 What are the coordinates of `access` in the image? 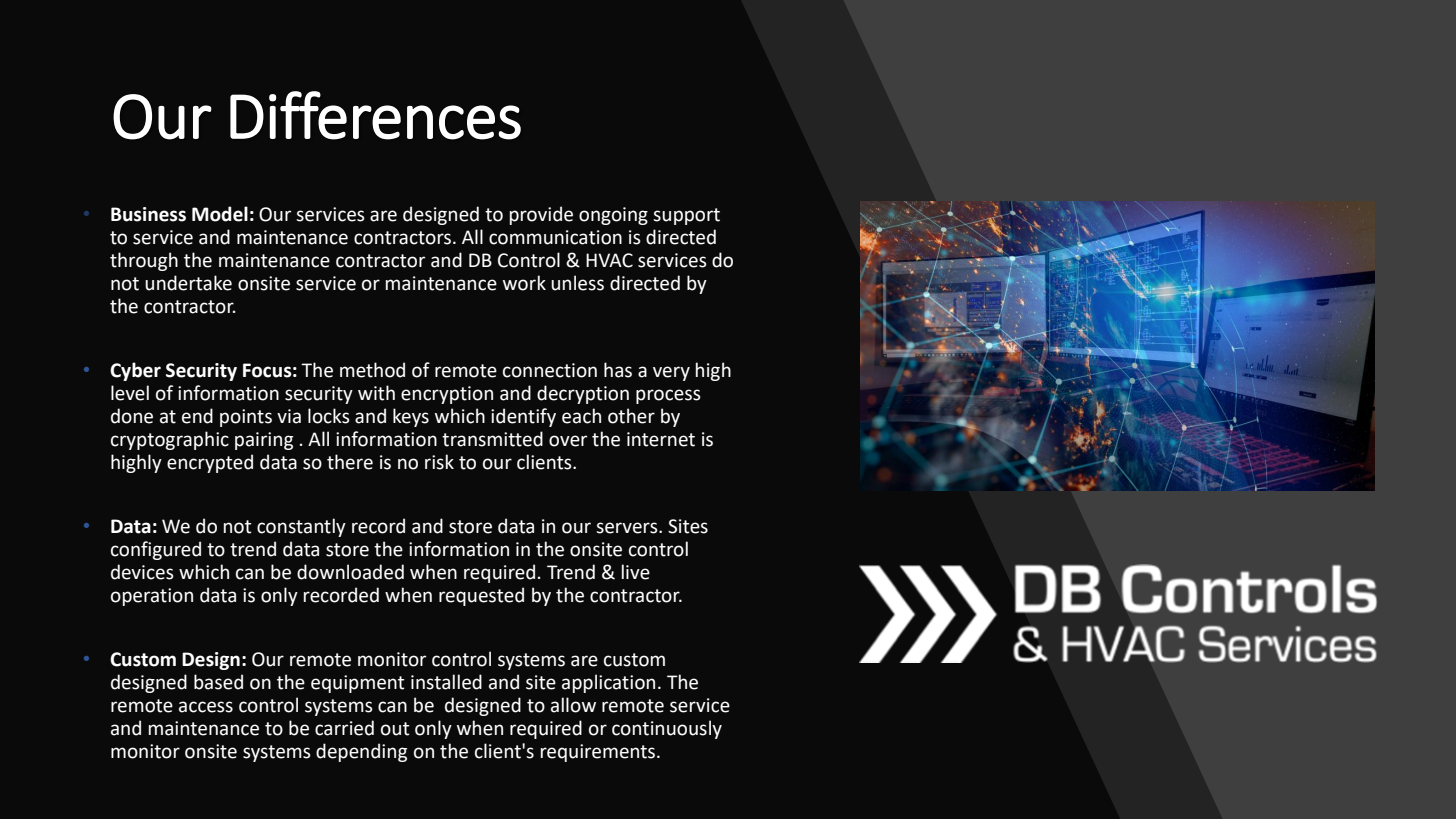 It's located at (206, 707).
